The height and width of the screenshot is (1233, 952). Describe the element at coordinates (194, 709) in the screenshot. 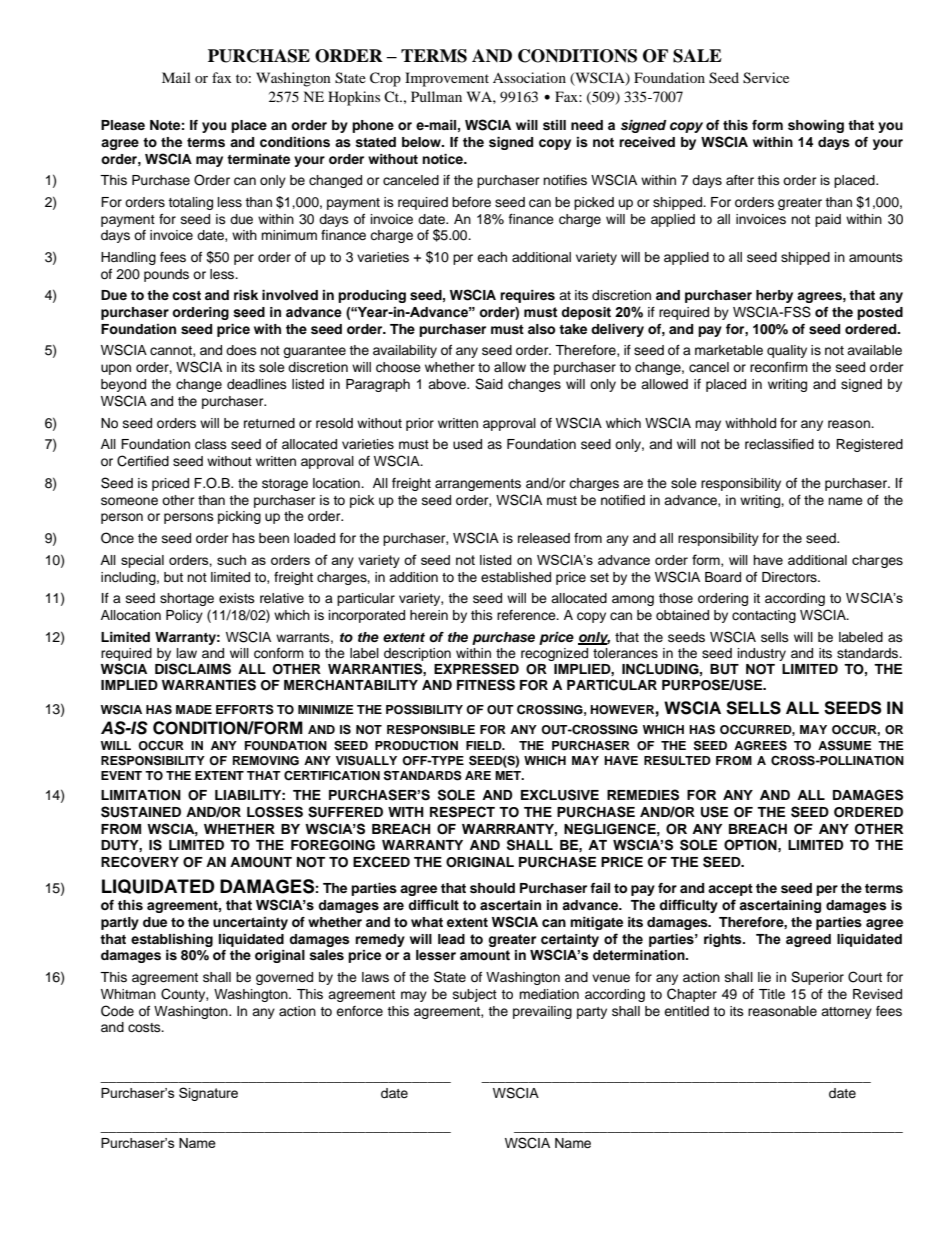

I see `MADE` at that location.
